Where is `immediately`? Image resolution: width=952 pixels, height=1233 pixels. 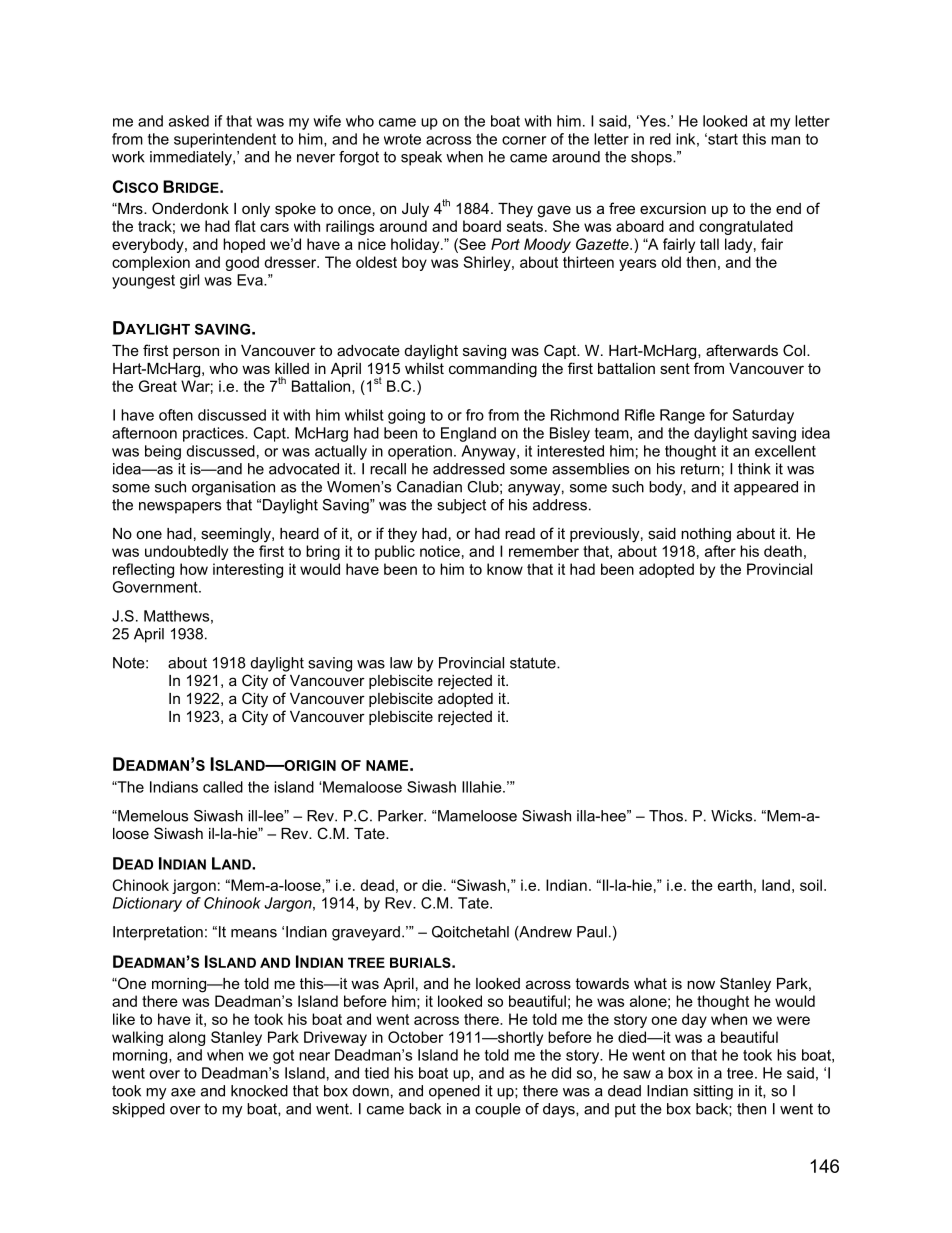
immediately is located at coordinates (192, 158).
